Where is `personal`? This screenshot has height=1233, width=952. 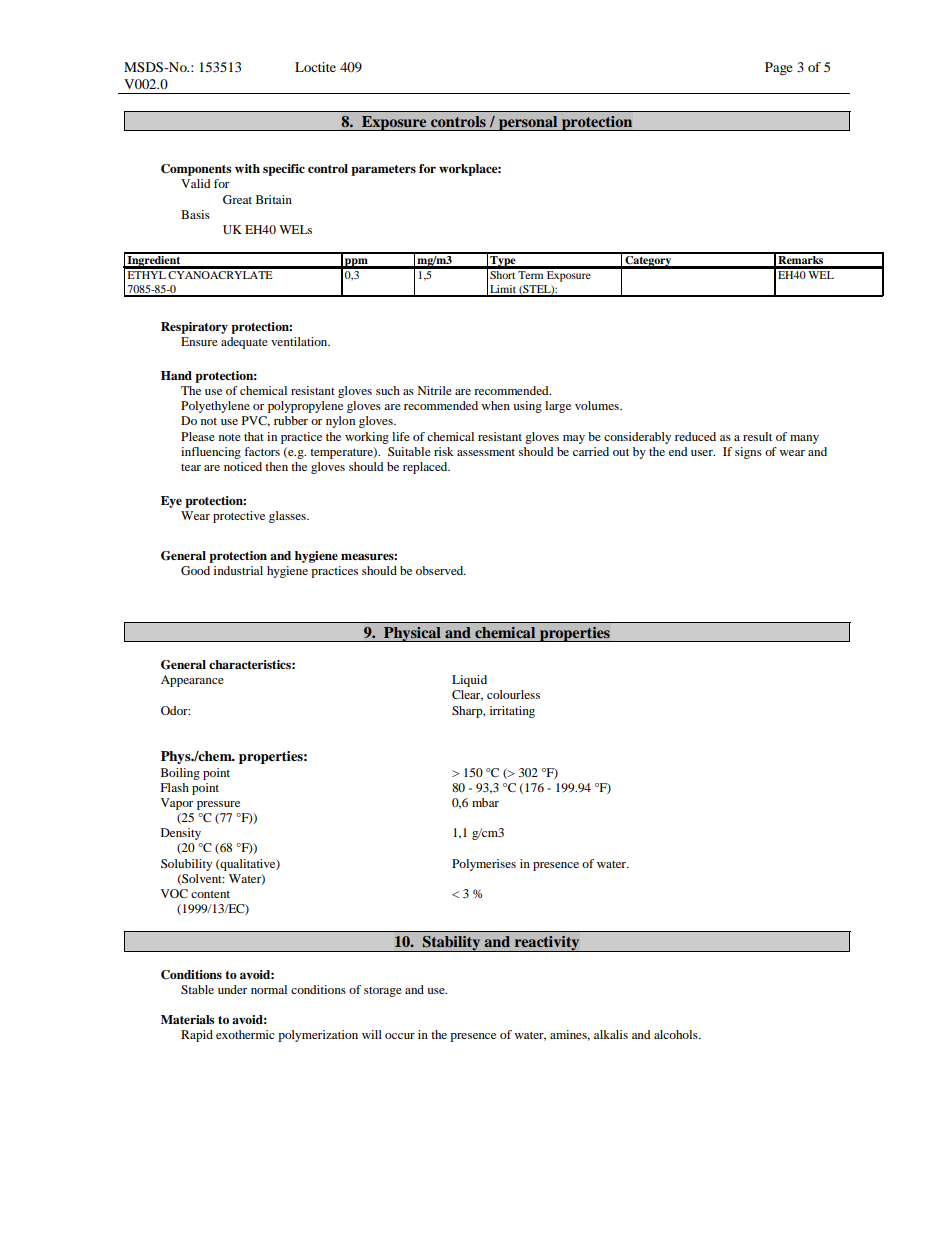 personal is located at coordinates (528, 123).
